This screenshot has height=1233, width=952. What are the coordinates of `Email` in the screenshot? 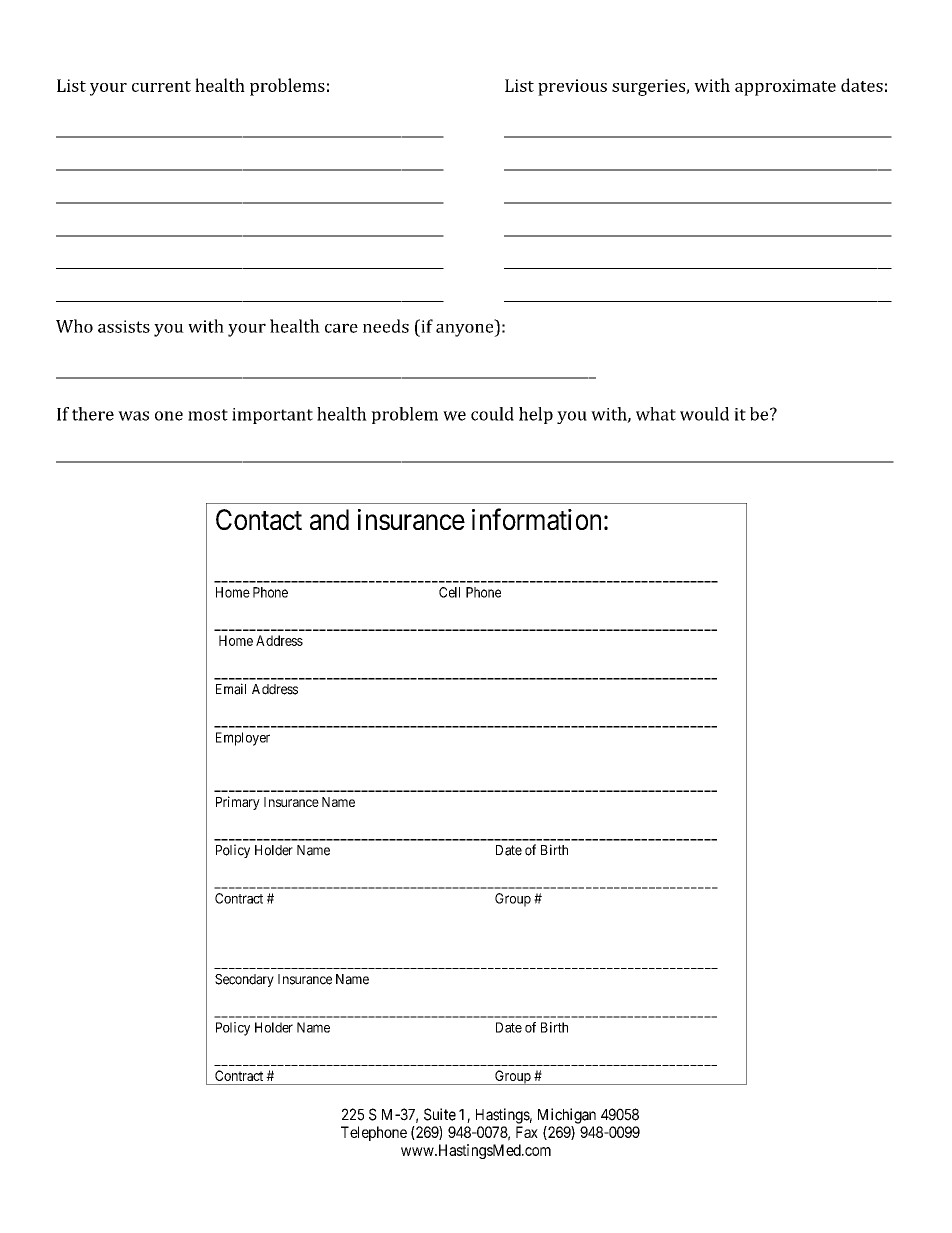 It's located at (231, 689).
